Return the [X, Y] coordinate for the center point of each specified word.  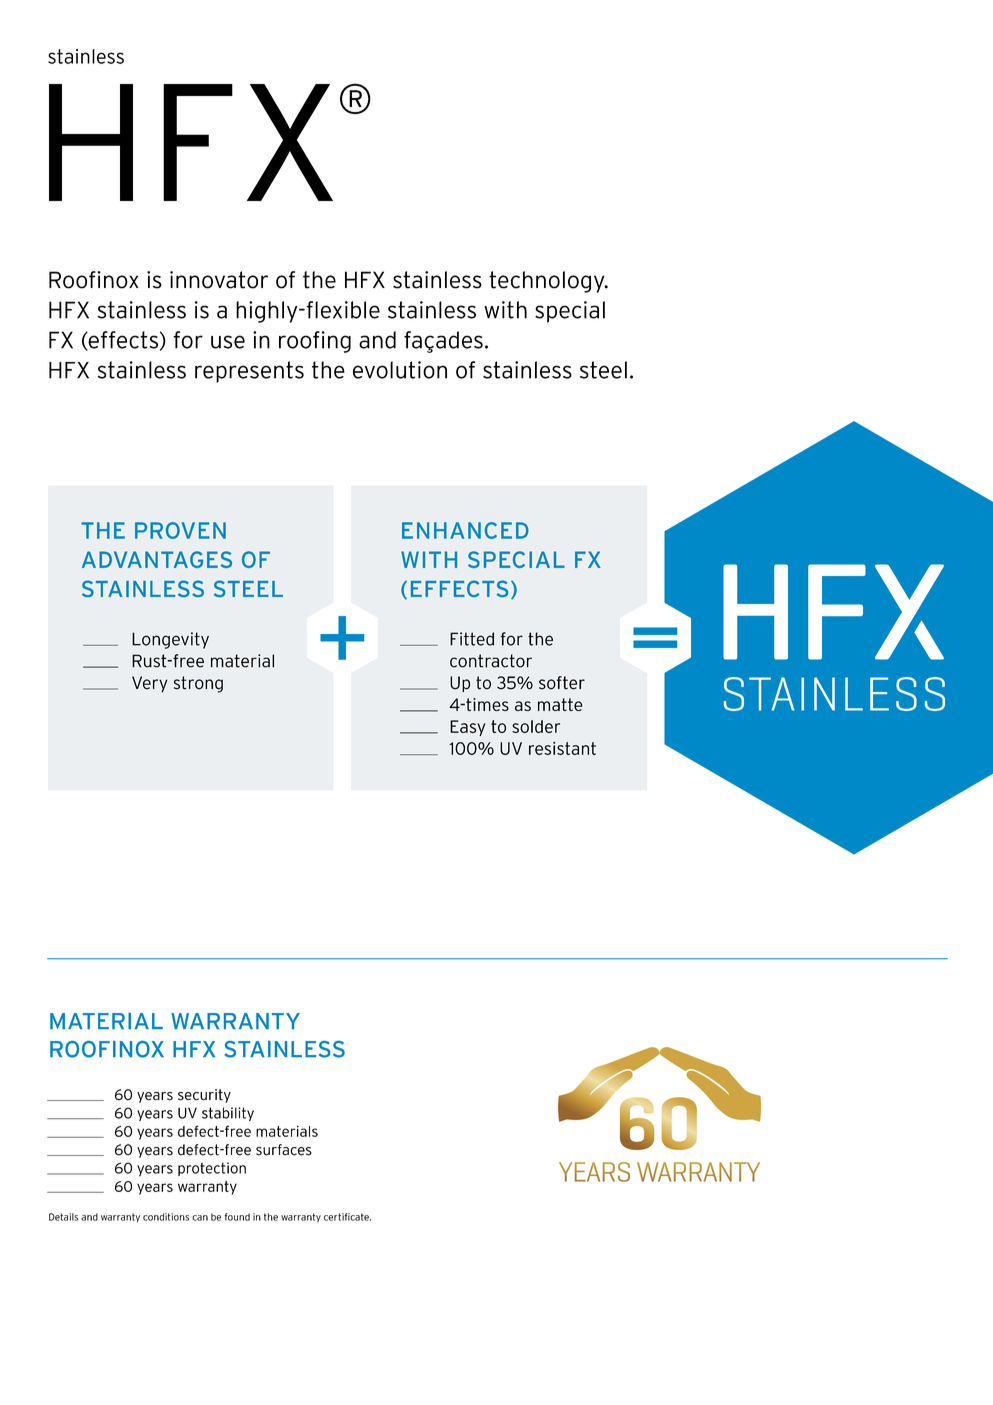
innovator [219, 280]
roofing [315, 342]
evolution [400, 370]
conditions [166, 1217]
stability [228, 1114]
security [204, 1096]
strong [198, 684]
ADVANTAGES [157, 559]
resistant [562, 748]
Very [150, 684]
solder [536, 726]
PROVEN [180, 530]
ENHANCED [465, 530]
